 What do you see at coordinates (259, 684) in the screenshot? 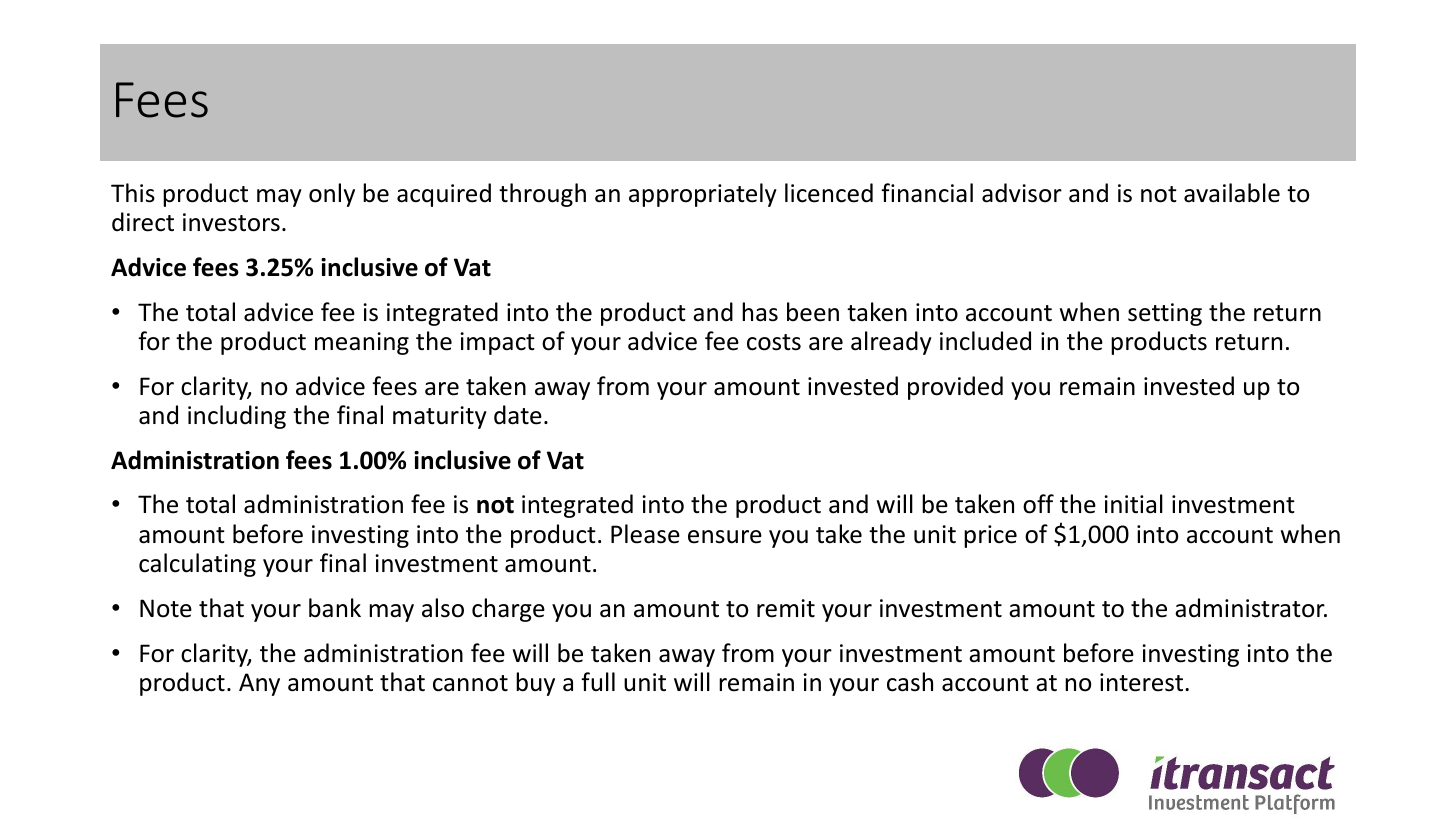
I see `Any` at bounding box center [259, 684].
